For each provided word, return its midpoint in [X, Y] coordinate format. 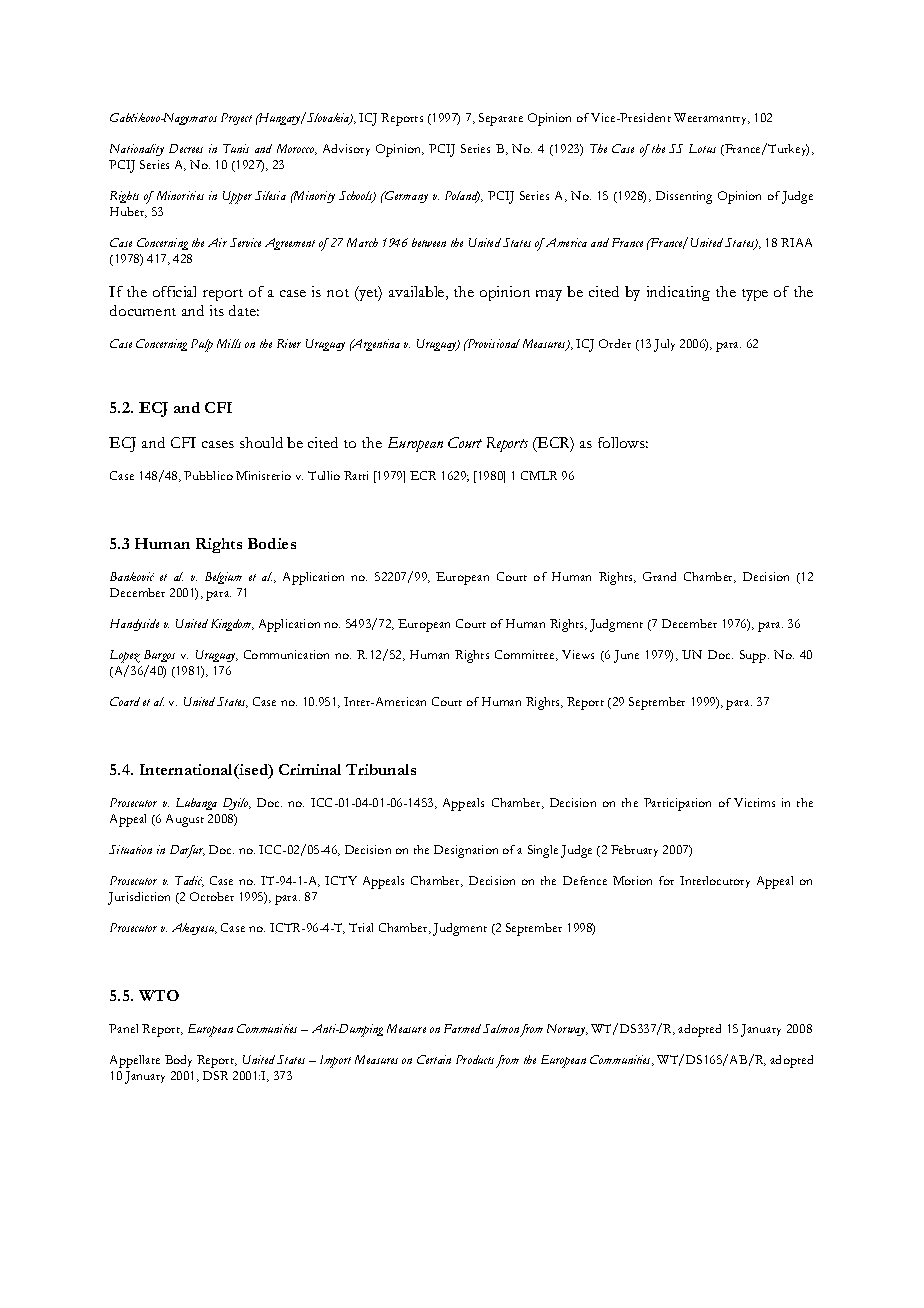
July [664, 345]
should [261, 442]
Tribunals [381, 769]
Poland [462, 197]
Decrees [186, 148]
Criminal [310, 769]
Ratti [356, 475]
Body [178, 1061]
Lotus [702, 148]
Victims [754, 802]
